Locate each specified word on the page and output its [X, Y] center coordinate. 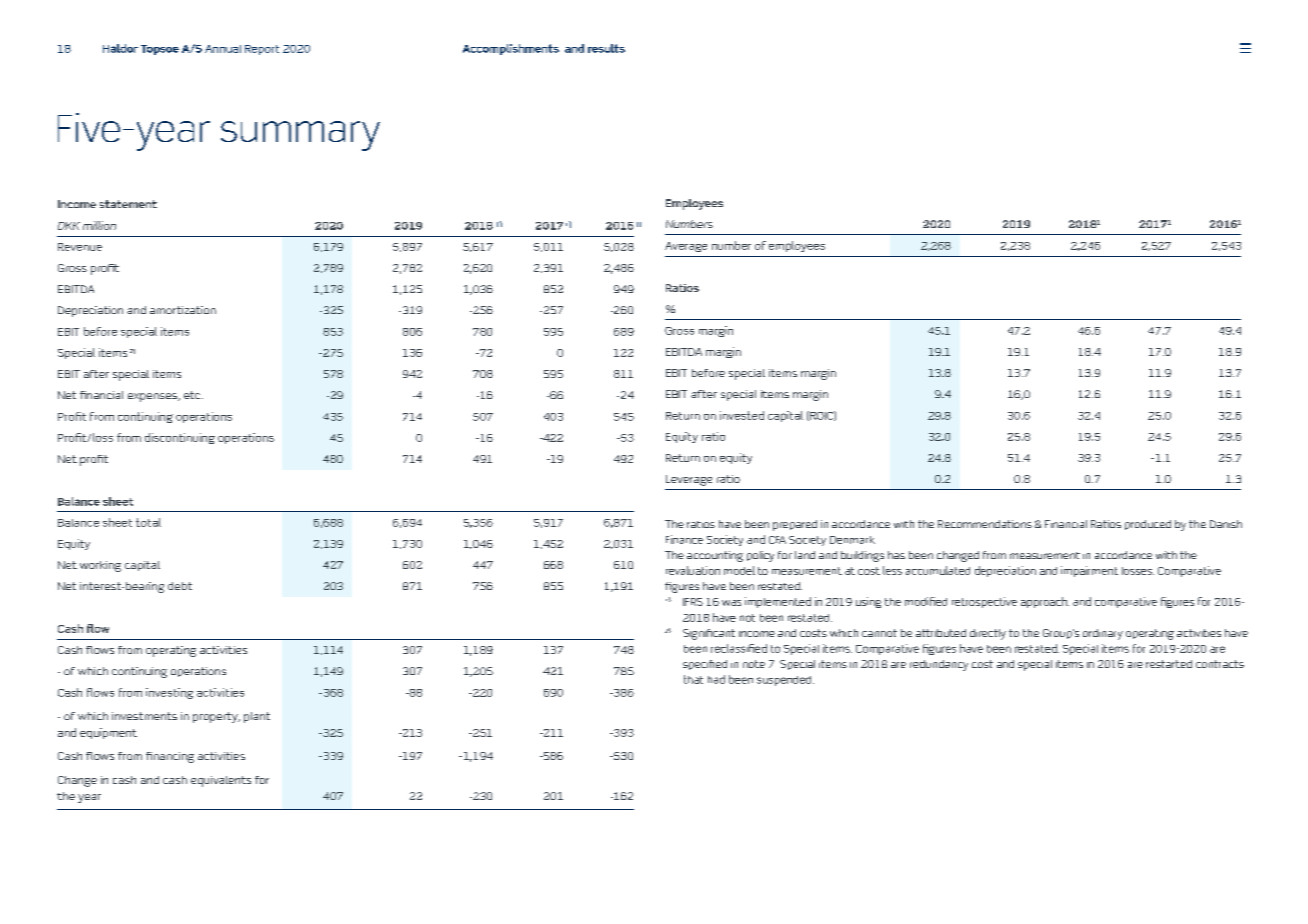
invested [742, 415]
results [606, 48]
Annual [223, 49]
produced [1148, 525]
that [693, 679]
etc [193, 395]
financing [170, 757]
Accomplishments [511, 49]
